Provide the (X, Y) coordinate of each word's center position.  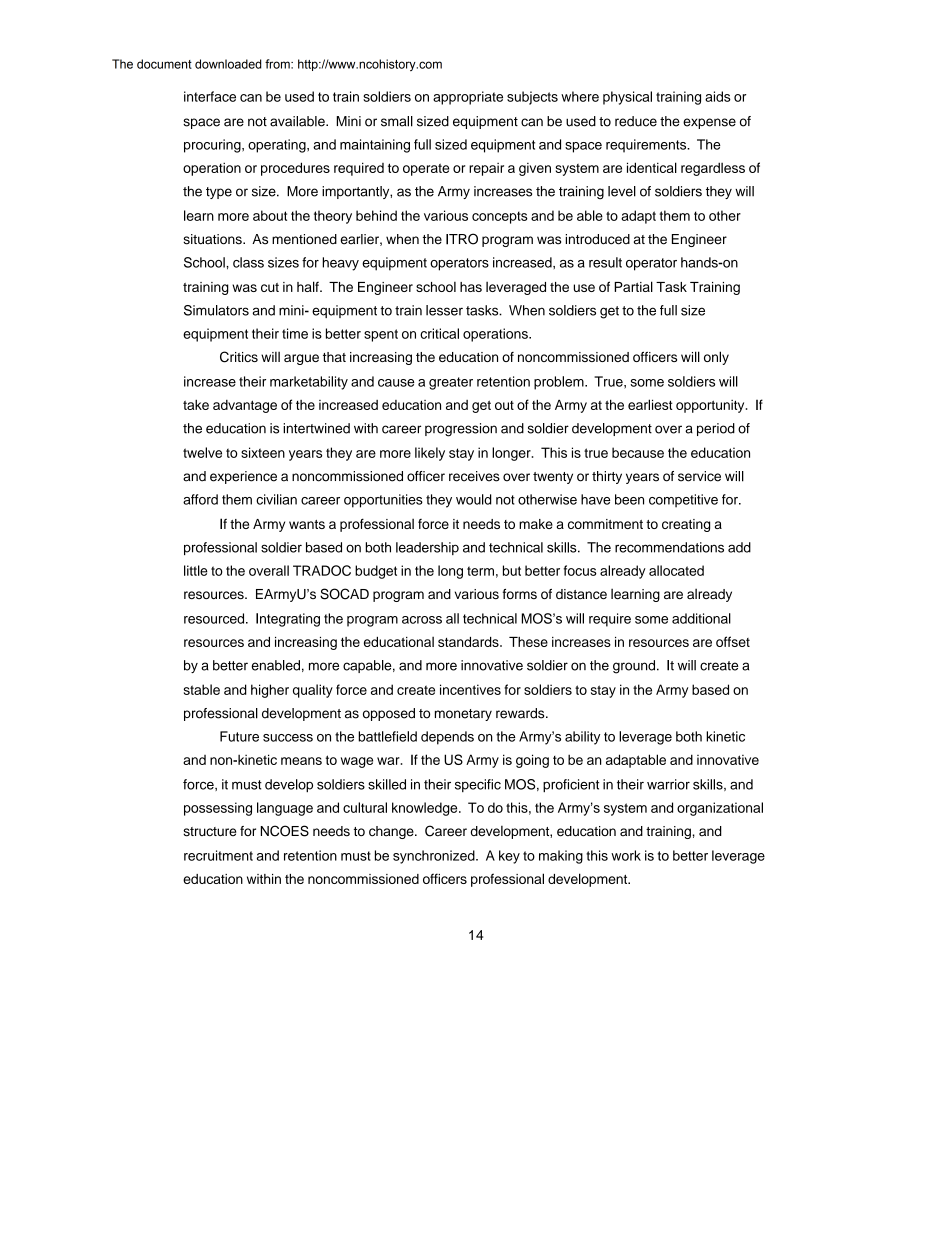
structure (209, 832)
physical (627, 98)
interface (210, 96)
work (626, 855)
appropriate (468, 98)
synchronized (435, 857)
